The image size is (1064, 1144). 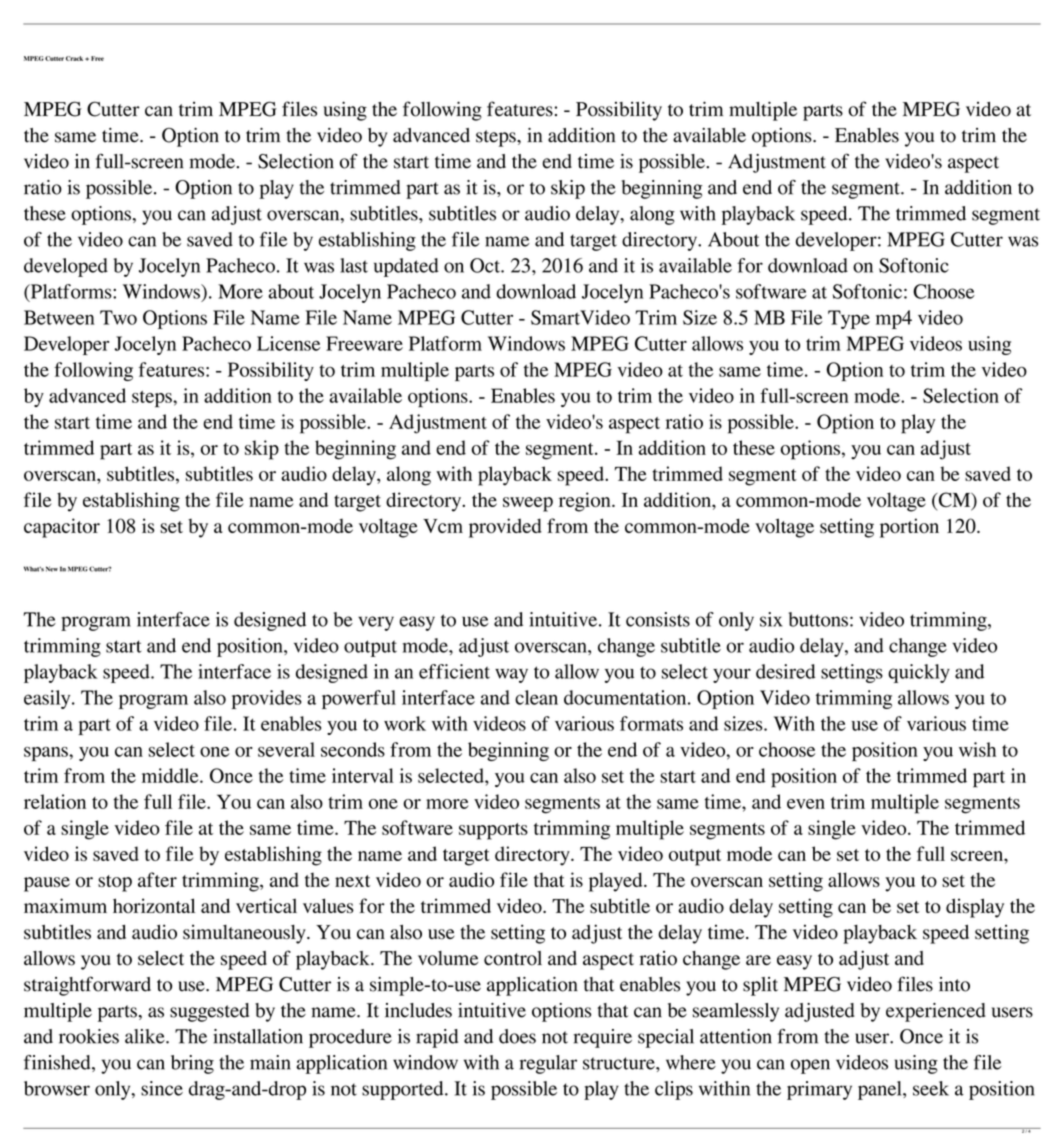 I want to click on supports, so click(x=493, y=831).
